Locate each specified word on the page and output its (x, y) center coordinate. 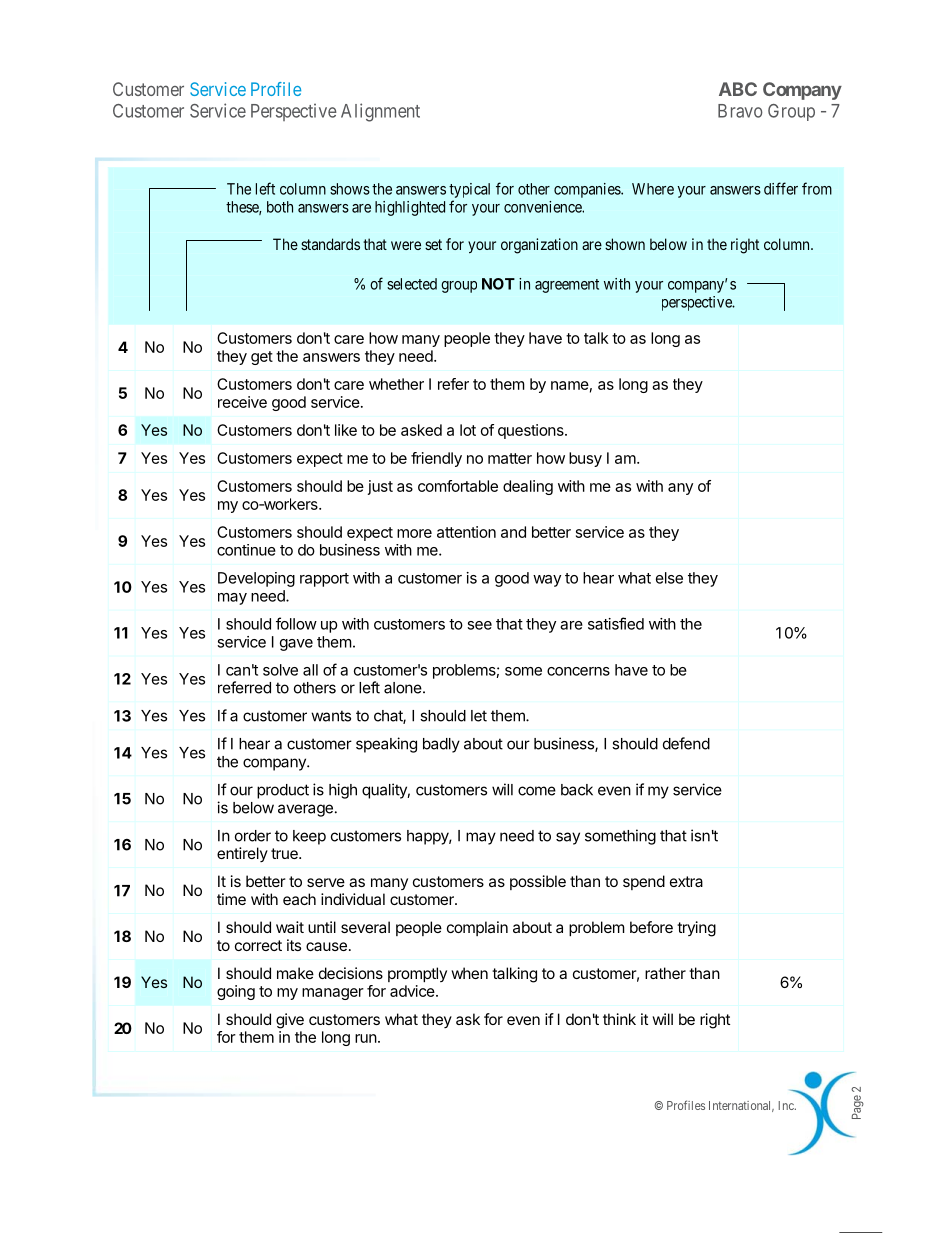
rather (665, 973)
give (290, 1021)
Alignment (380, 112)
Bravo (740, 111)
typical (469, 190)
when (469, 973)
